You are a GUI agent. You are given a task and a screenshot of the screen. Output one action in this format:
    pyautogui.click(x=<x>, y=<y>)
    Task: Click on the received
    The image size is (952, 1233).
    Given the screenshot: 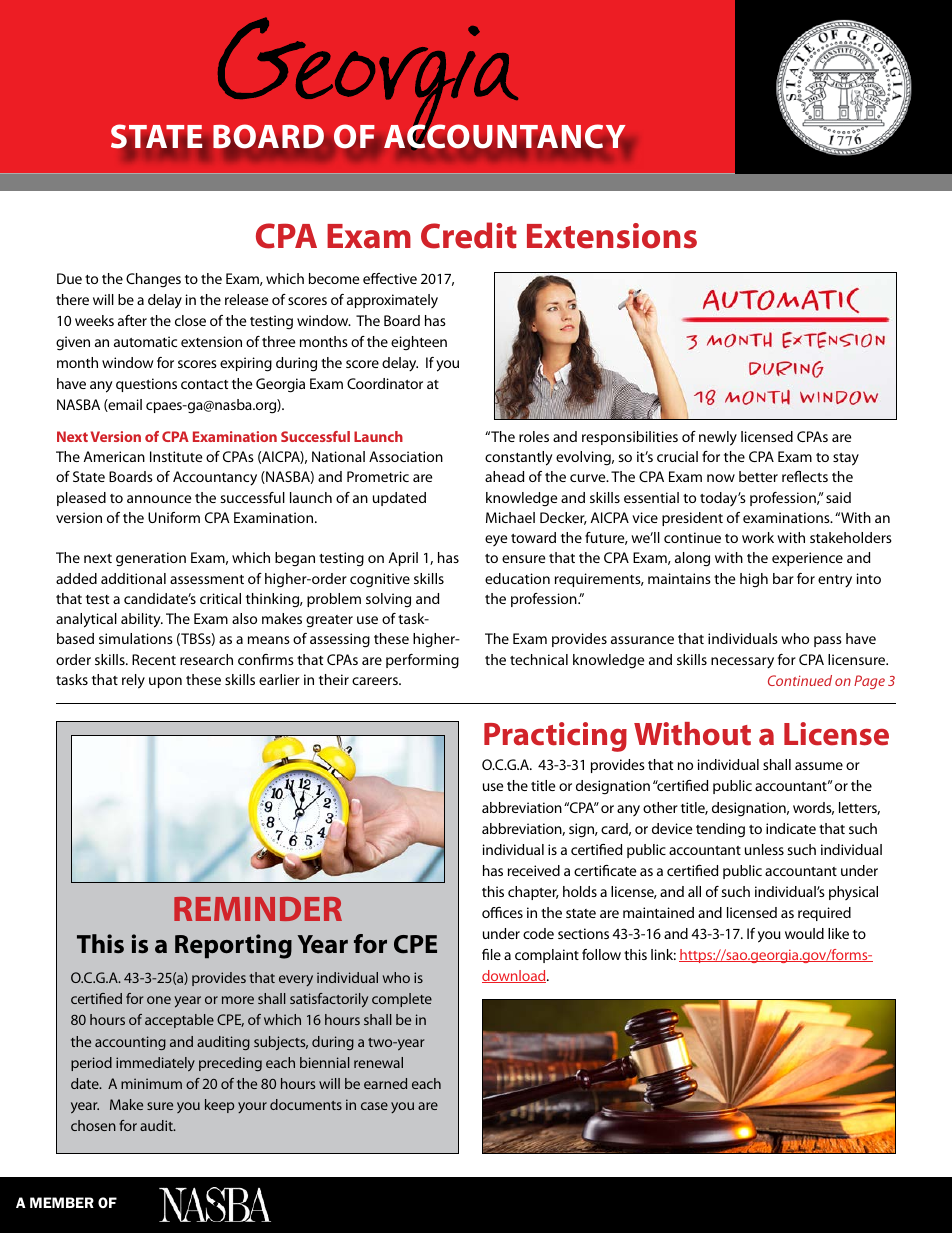 What is the action you would take?
    pyautogui.click(x=534, y=870)
